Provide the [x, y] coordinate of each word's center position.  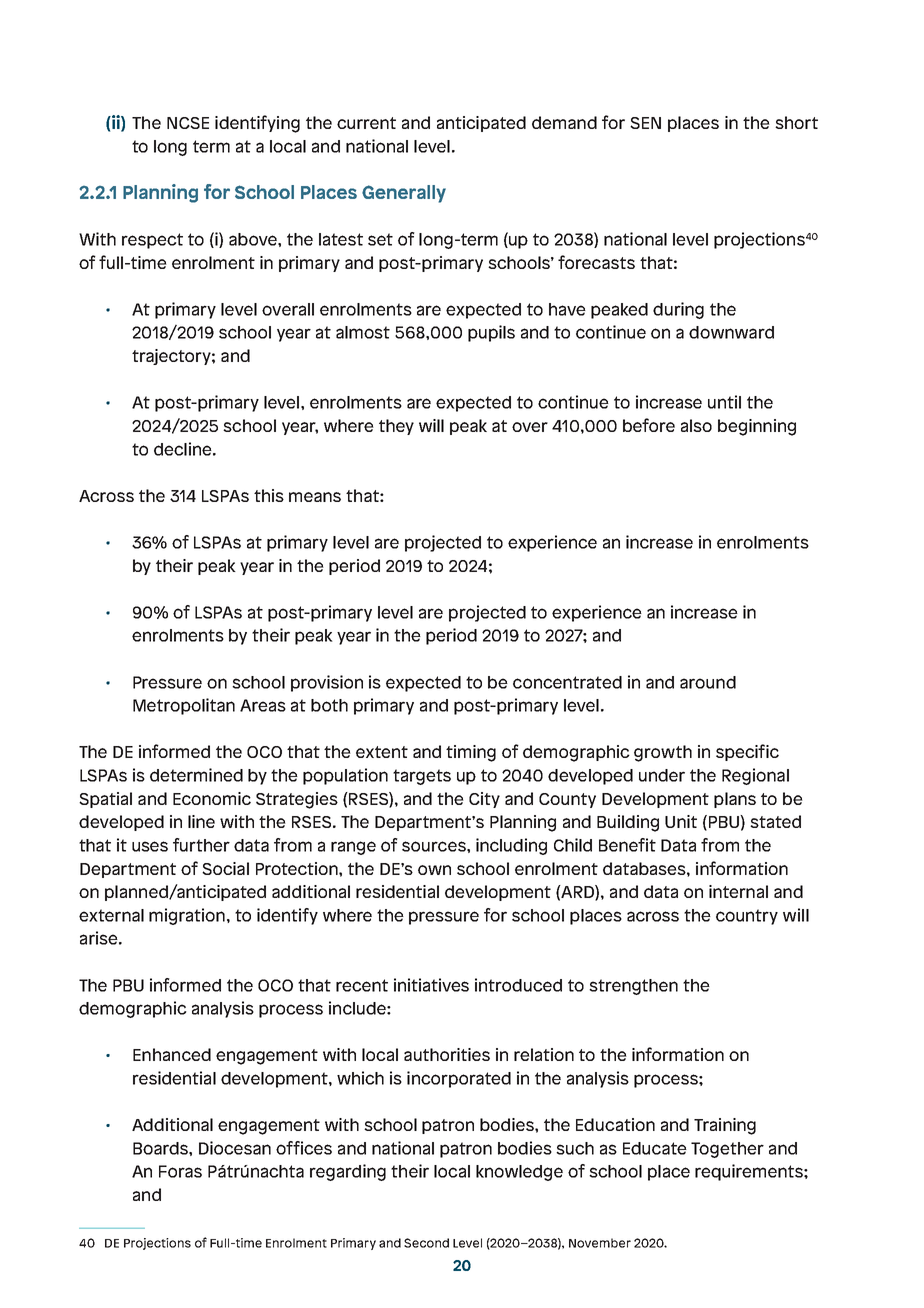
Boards [161, 1148]
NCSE [188, 123]
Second [426, 1243]
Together [727, 1150]
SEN [645, 123]
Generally [404, 194]
